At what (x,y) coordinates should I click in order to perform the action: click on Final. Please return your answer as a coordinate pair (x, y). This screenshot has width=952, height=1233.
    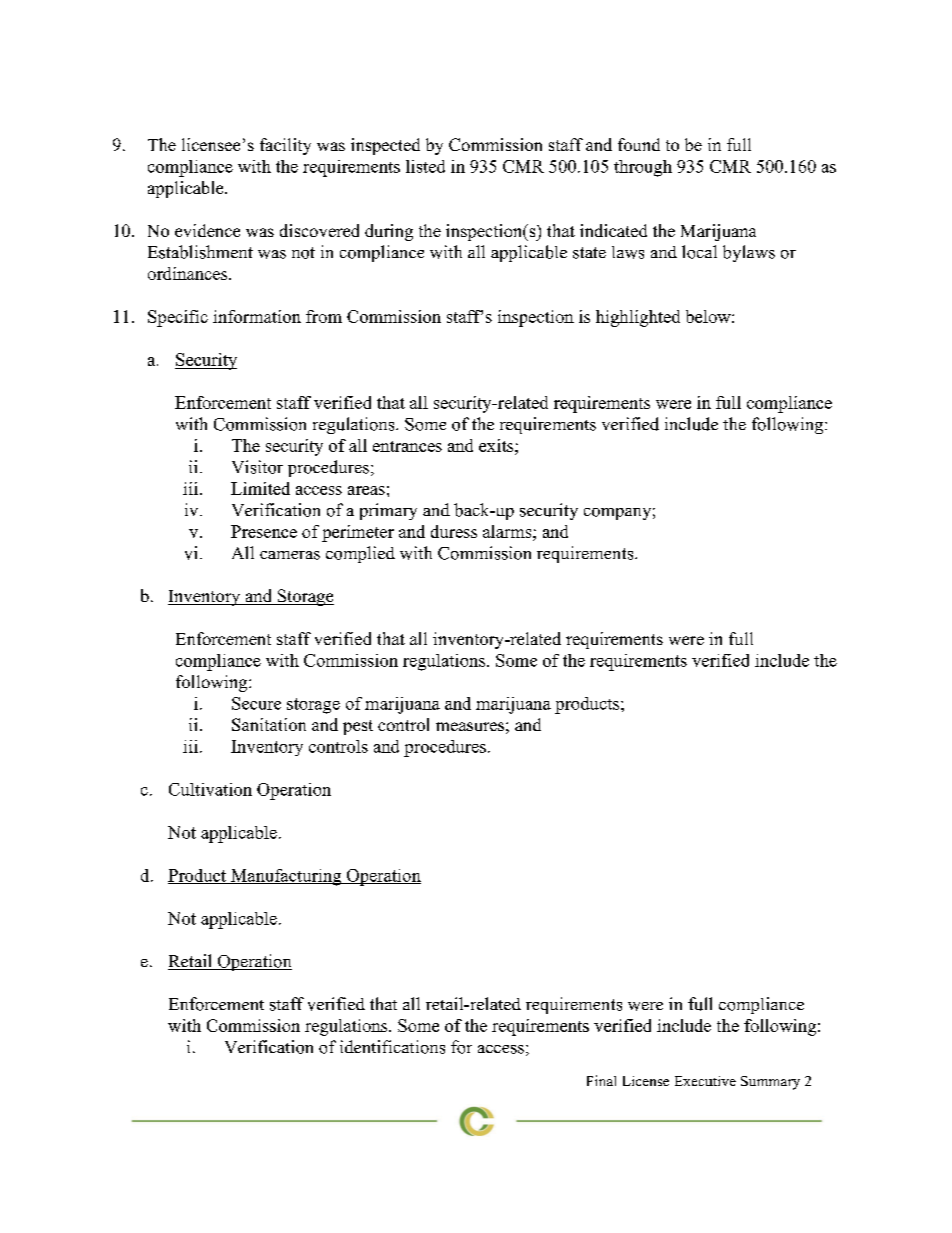
    Looking at the image, I should click on (601, 1080).
